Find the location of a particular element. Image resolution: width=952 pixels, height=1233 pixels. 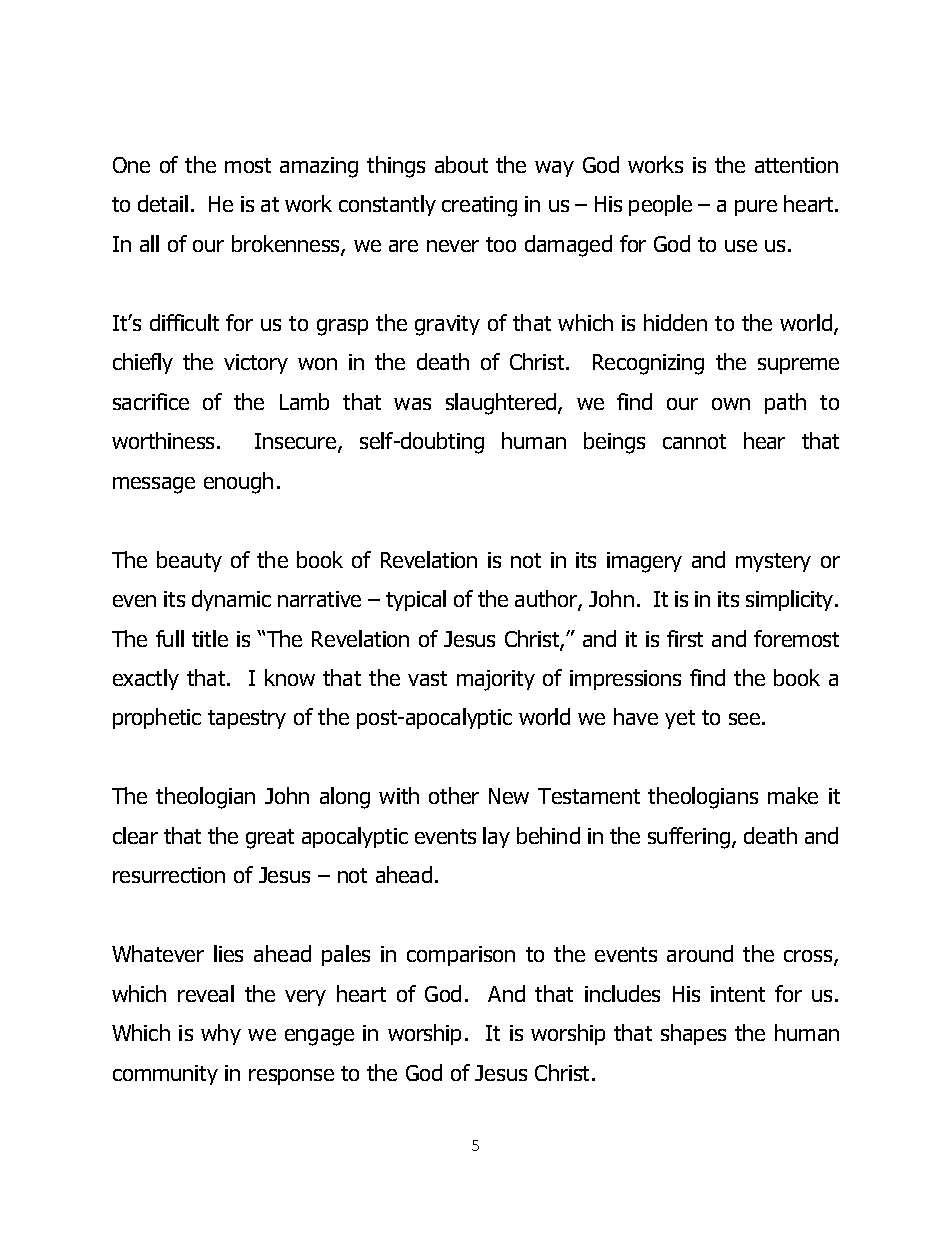

prophetic is located at coordinates (157, 718).
